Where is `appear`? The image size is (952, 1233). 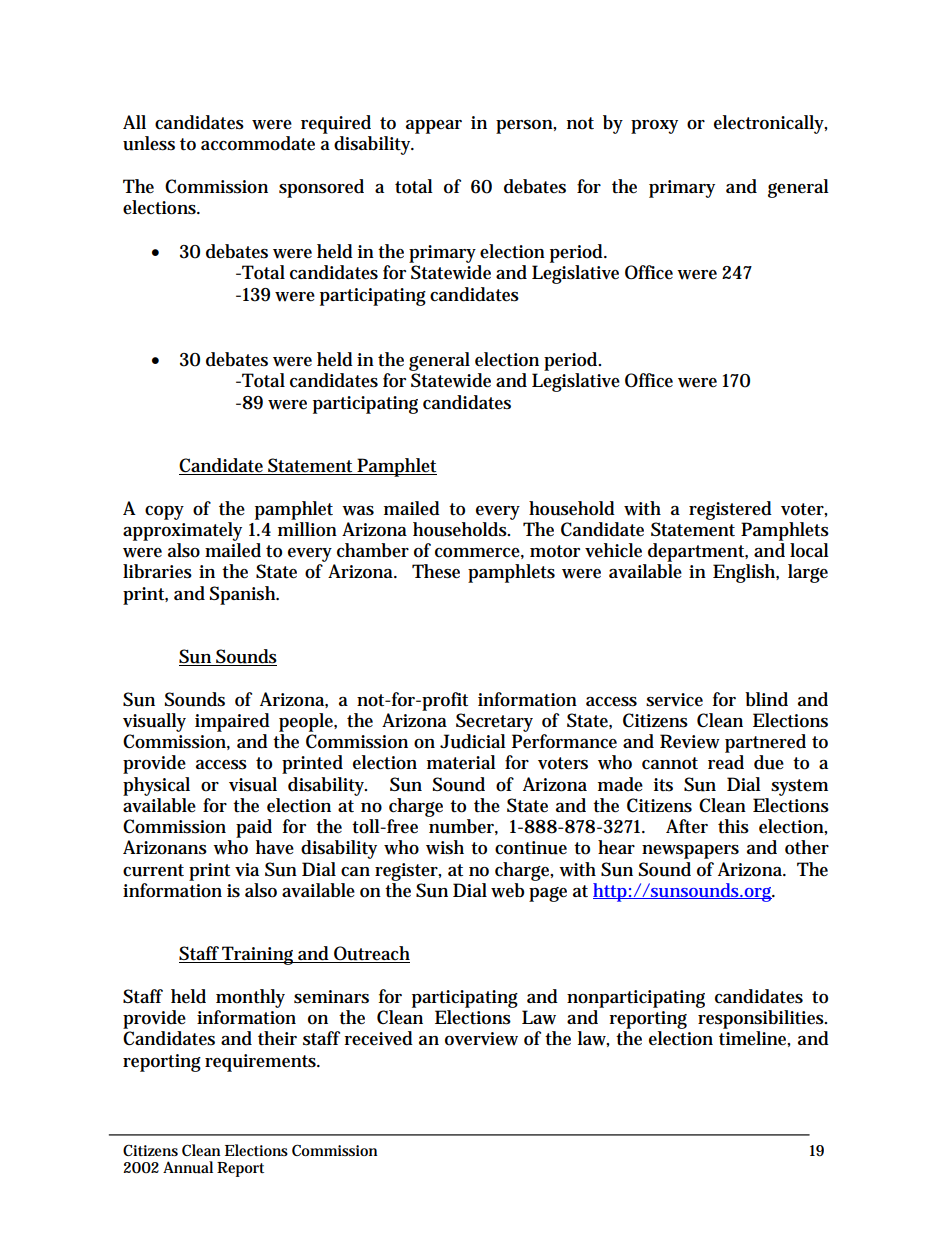 appear is located at coordinates (434, 127).
